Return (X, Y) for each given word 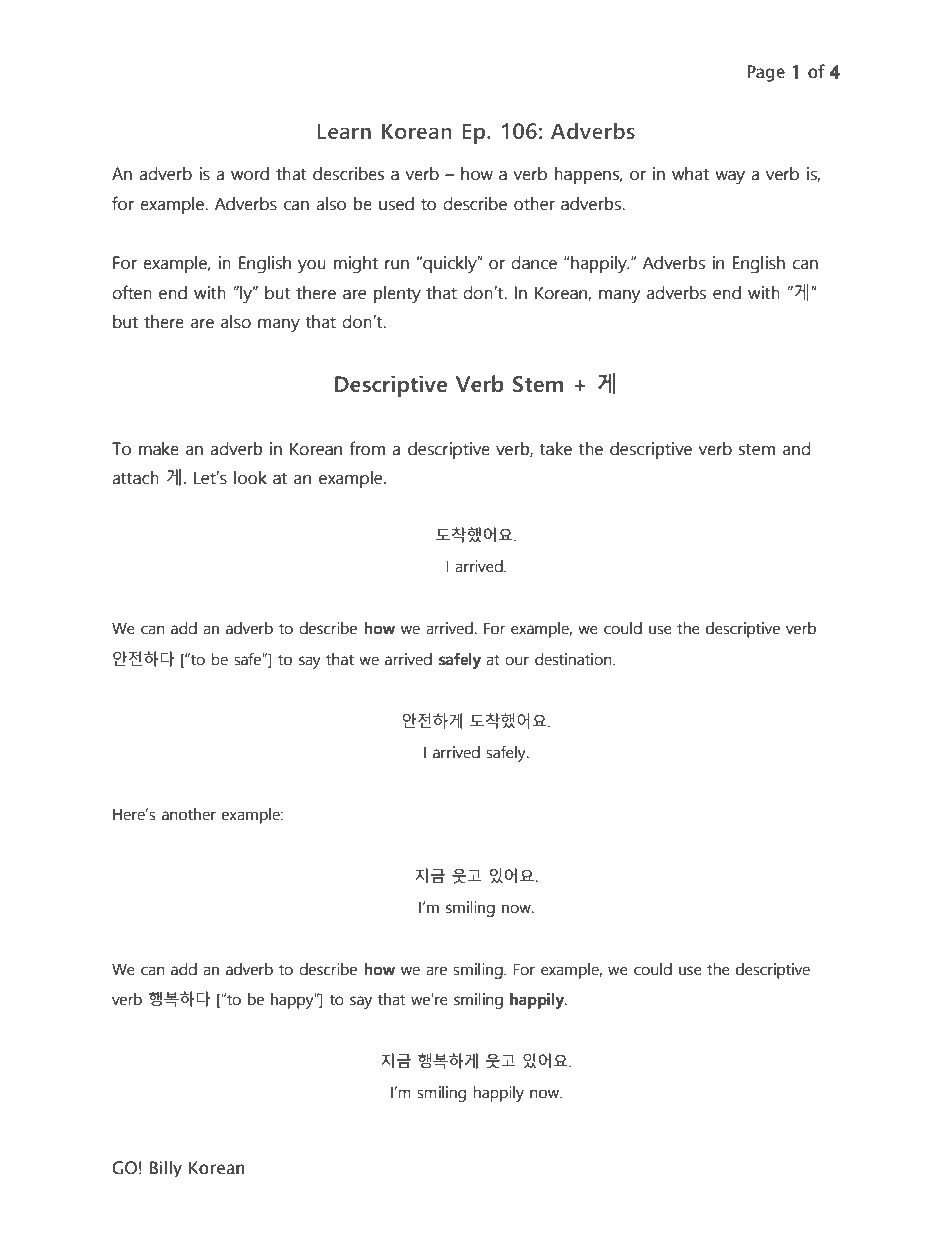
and (797, 449)
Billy (166, 1169)
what (690, 174)
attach (135, 478)
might (356, 265)
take (556, 449)
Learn (344, 131)
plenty (397, 295)
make (159, 449)
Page (766, 73)
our (517, 661)
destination (574, 659)
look (250, 478)
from (367, 448)
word (250, 174)
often (132, 292)
